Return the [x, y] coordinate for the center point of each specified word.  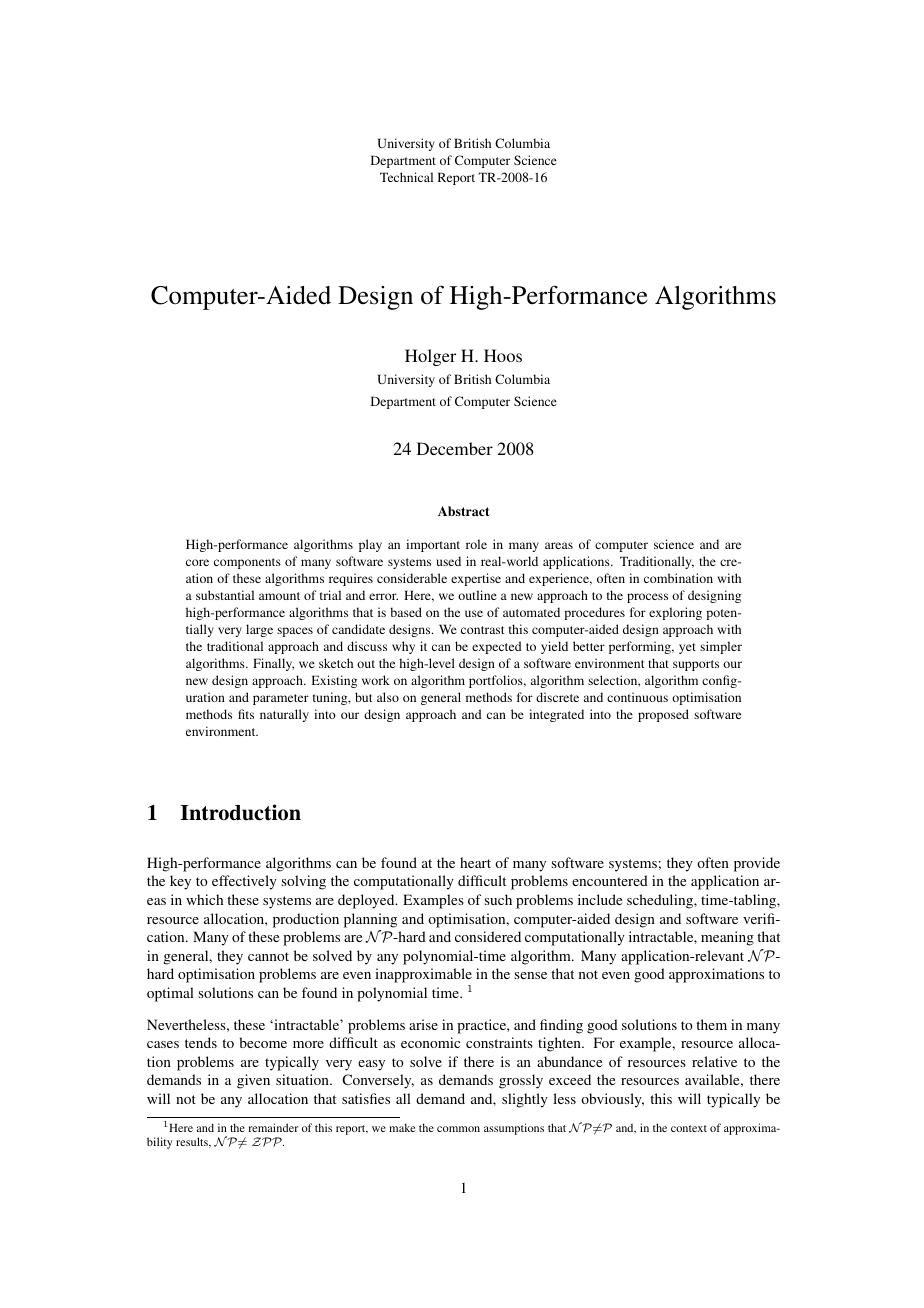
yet [687, 648]
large [259, 630]
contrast [483, 630]
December [455, 448]
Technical [406, 177]
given [253, 1081]
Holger [430, 357]
